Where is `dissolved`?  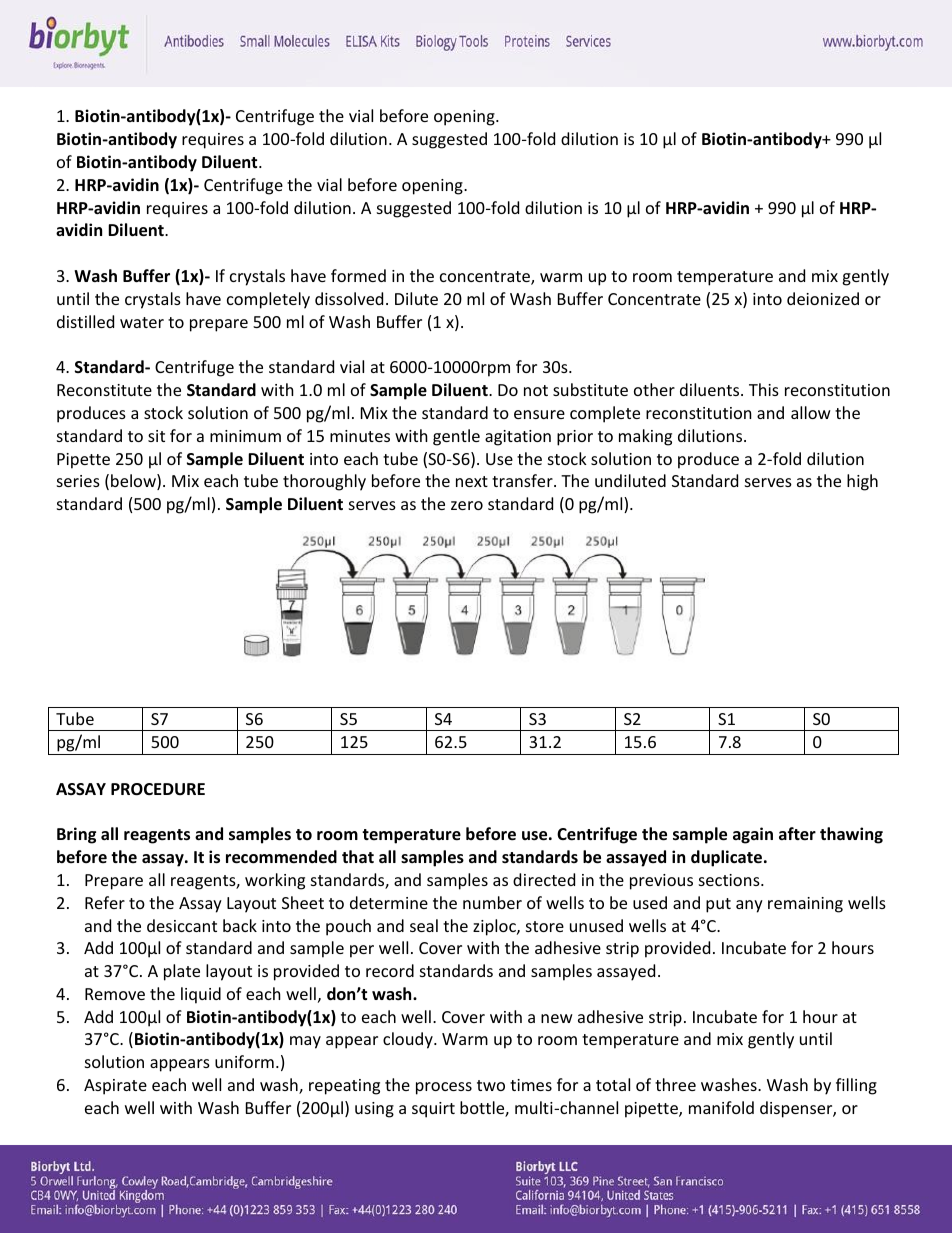 dissolved is located at coordinates (349, 298).
